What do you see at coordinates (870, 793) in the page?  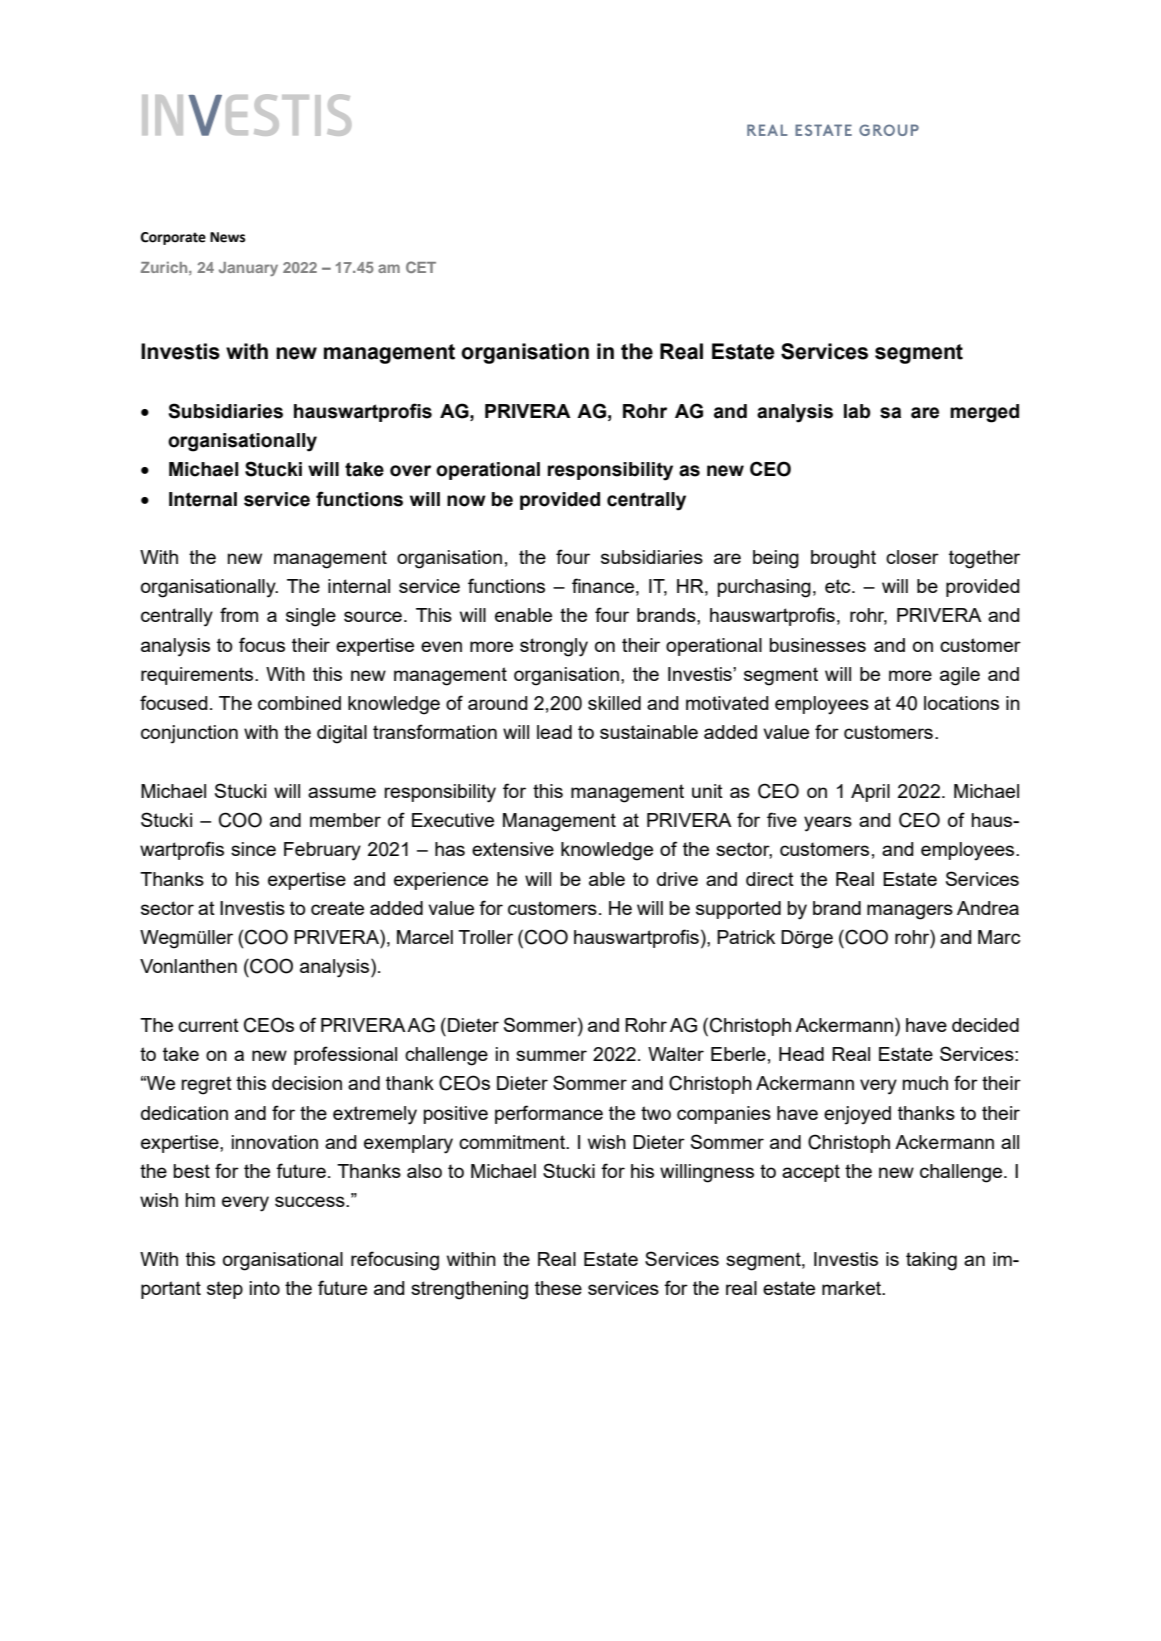 I see `April` at bounding box center [870, 793].
